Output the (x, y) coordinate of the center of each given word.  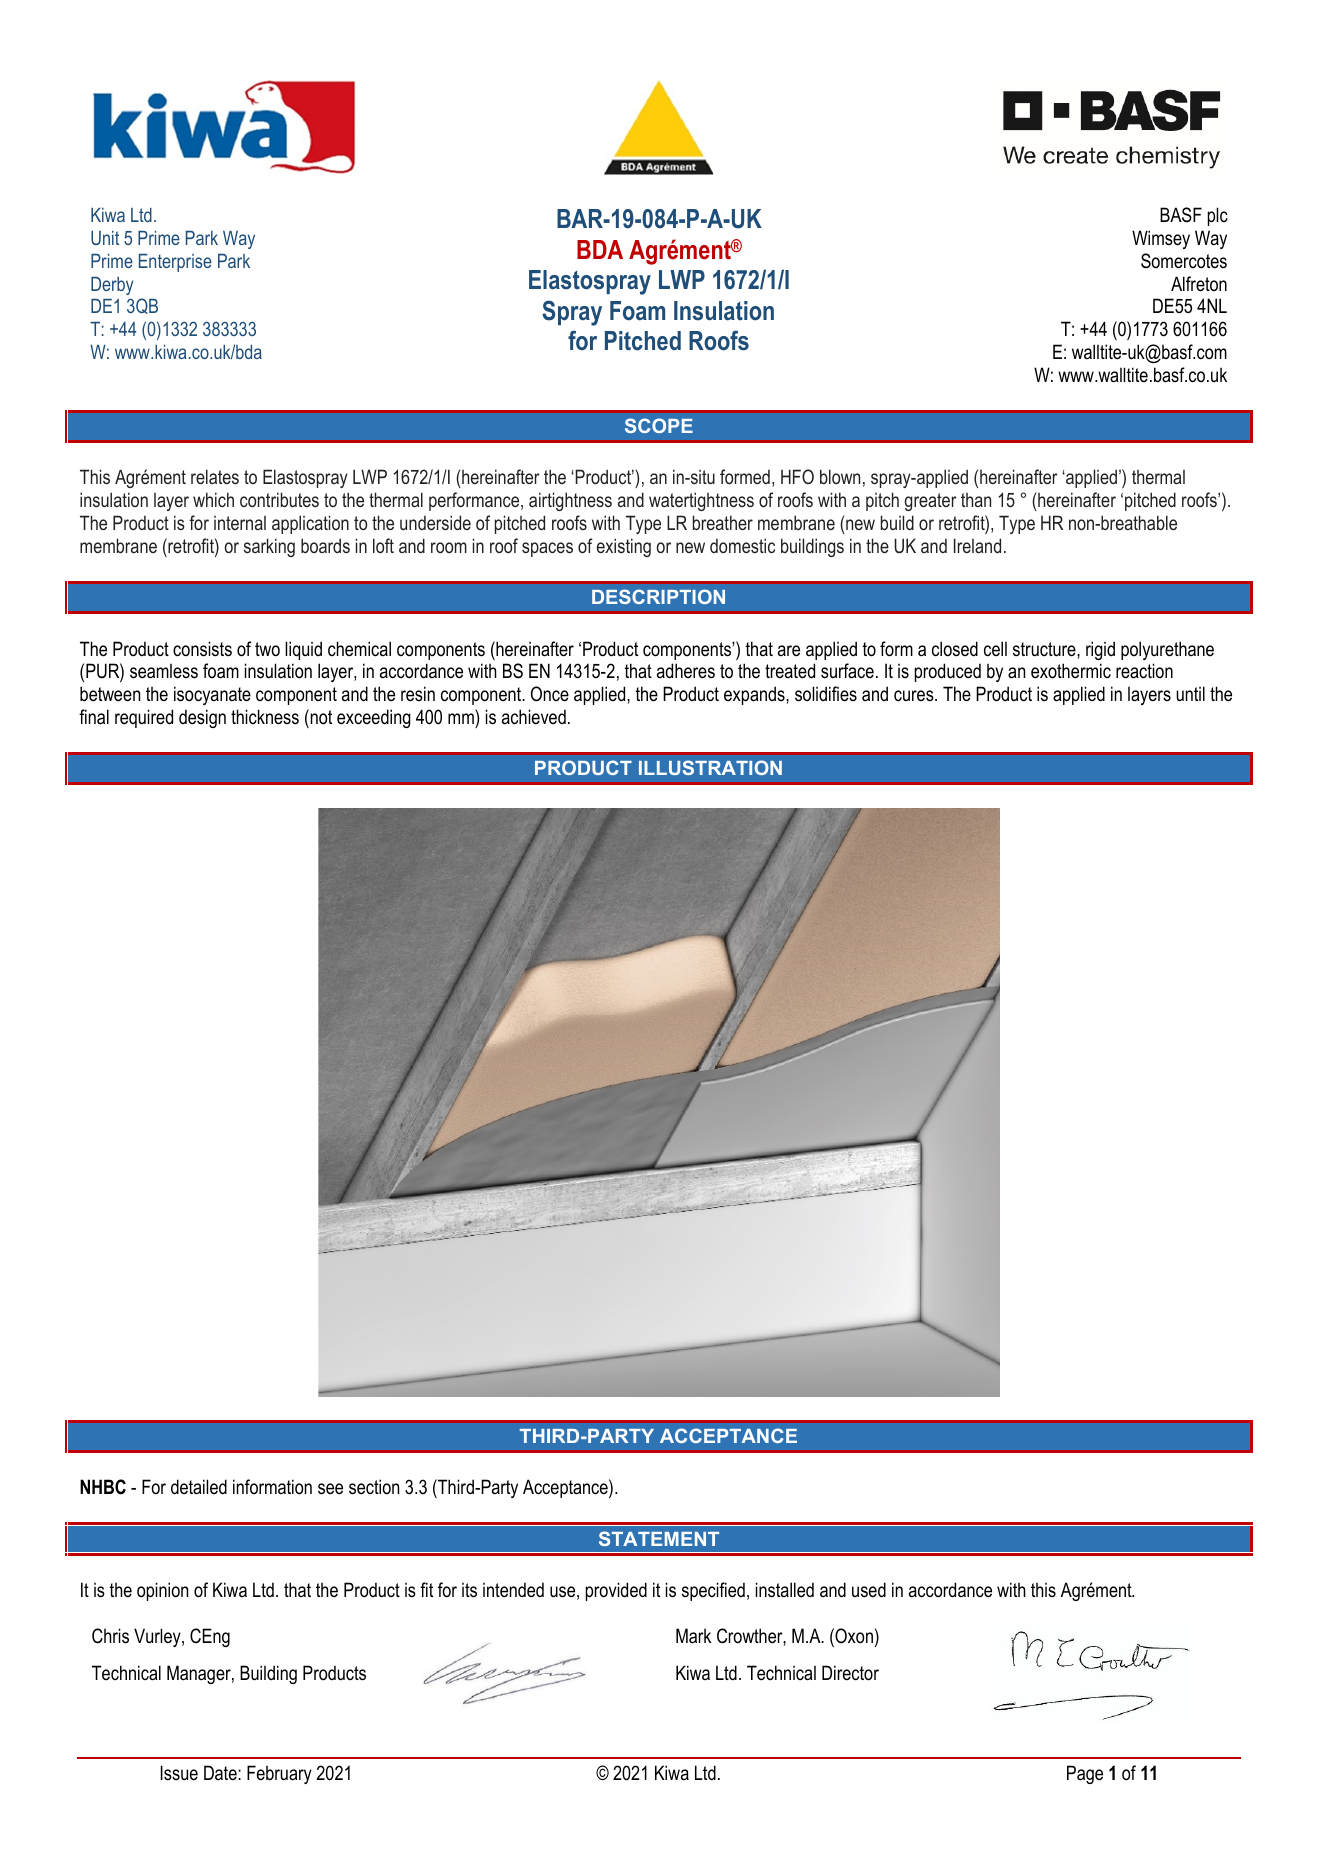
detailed (199, 1487)
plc (1218, 216)
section (374, 1487)
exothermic (1071, 671)
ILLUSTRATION (710, 767)
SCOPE (659, 425)
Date (221, 1773)
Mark (693, 1636)
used (869, 1590)
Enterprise (175, 263)
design (202, 718)
